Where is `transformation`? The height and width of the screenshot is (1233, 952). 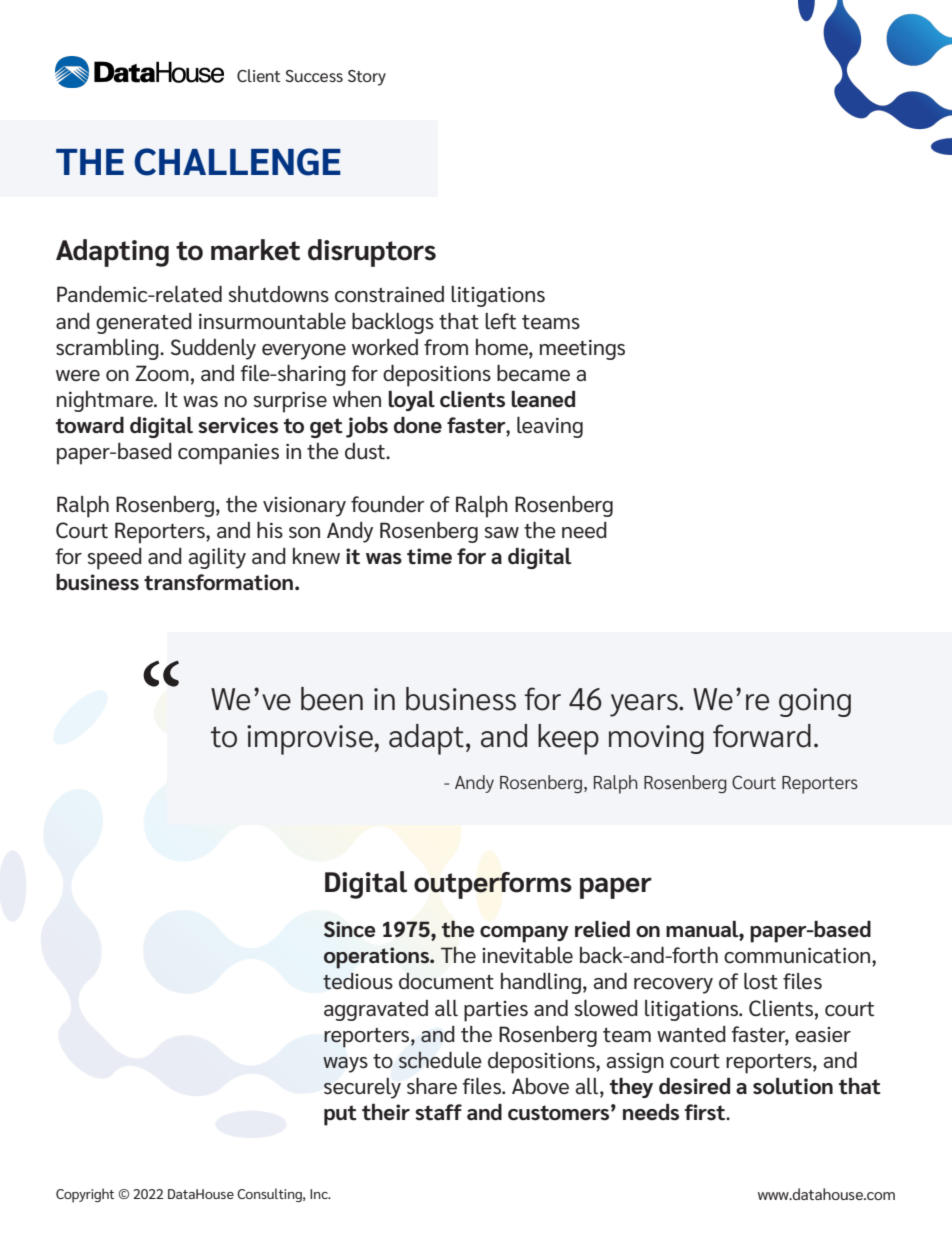 transformation is located at coordinates (220, 582).
